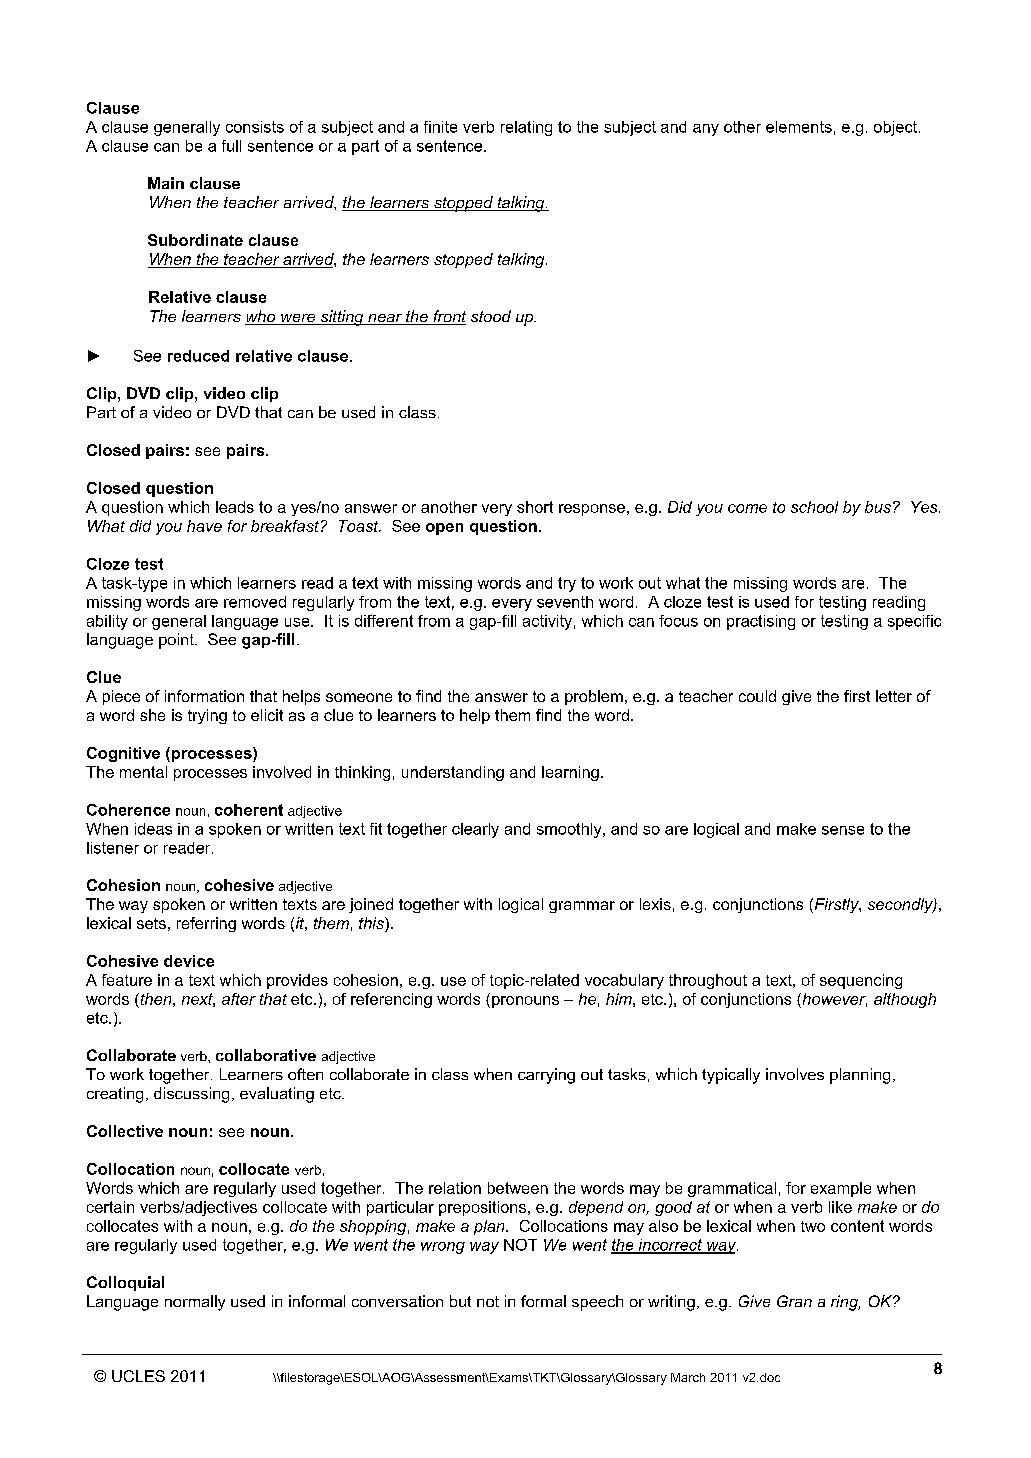  I want to click on could, so click(757, 696).
